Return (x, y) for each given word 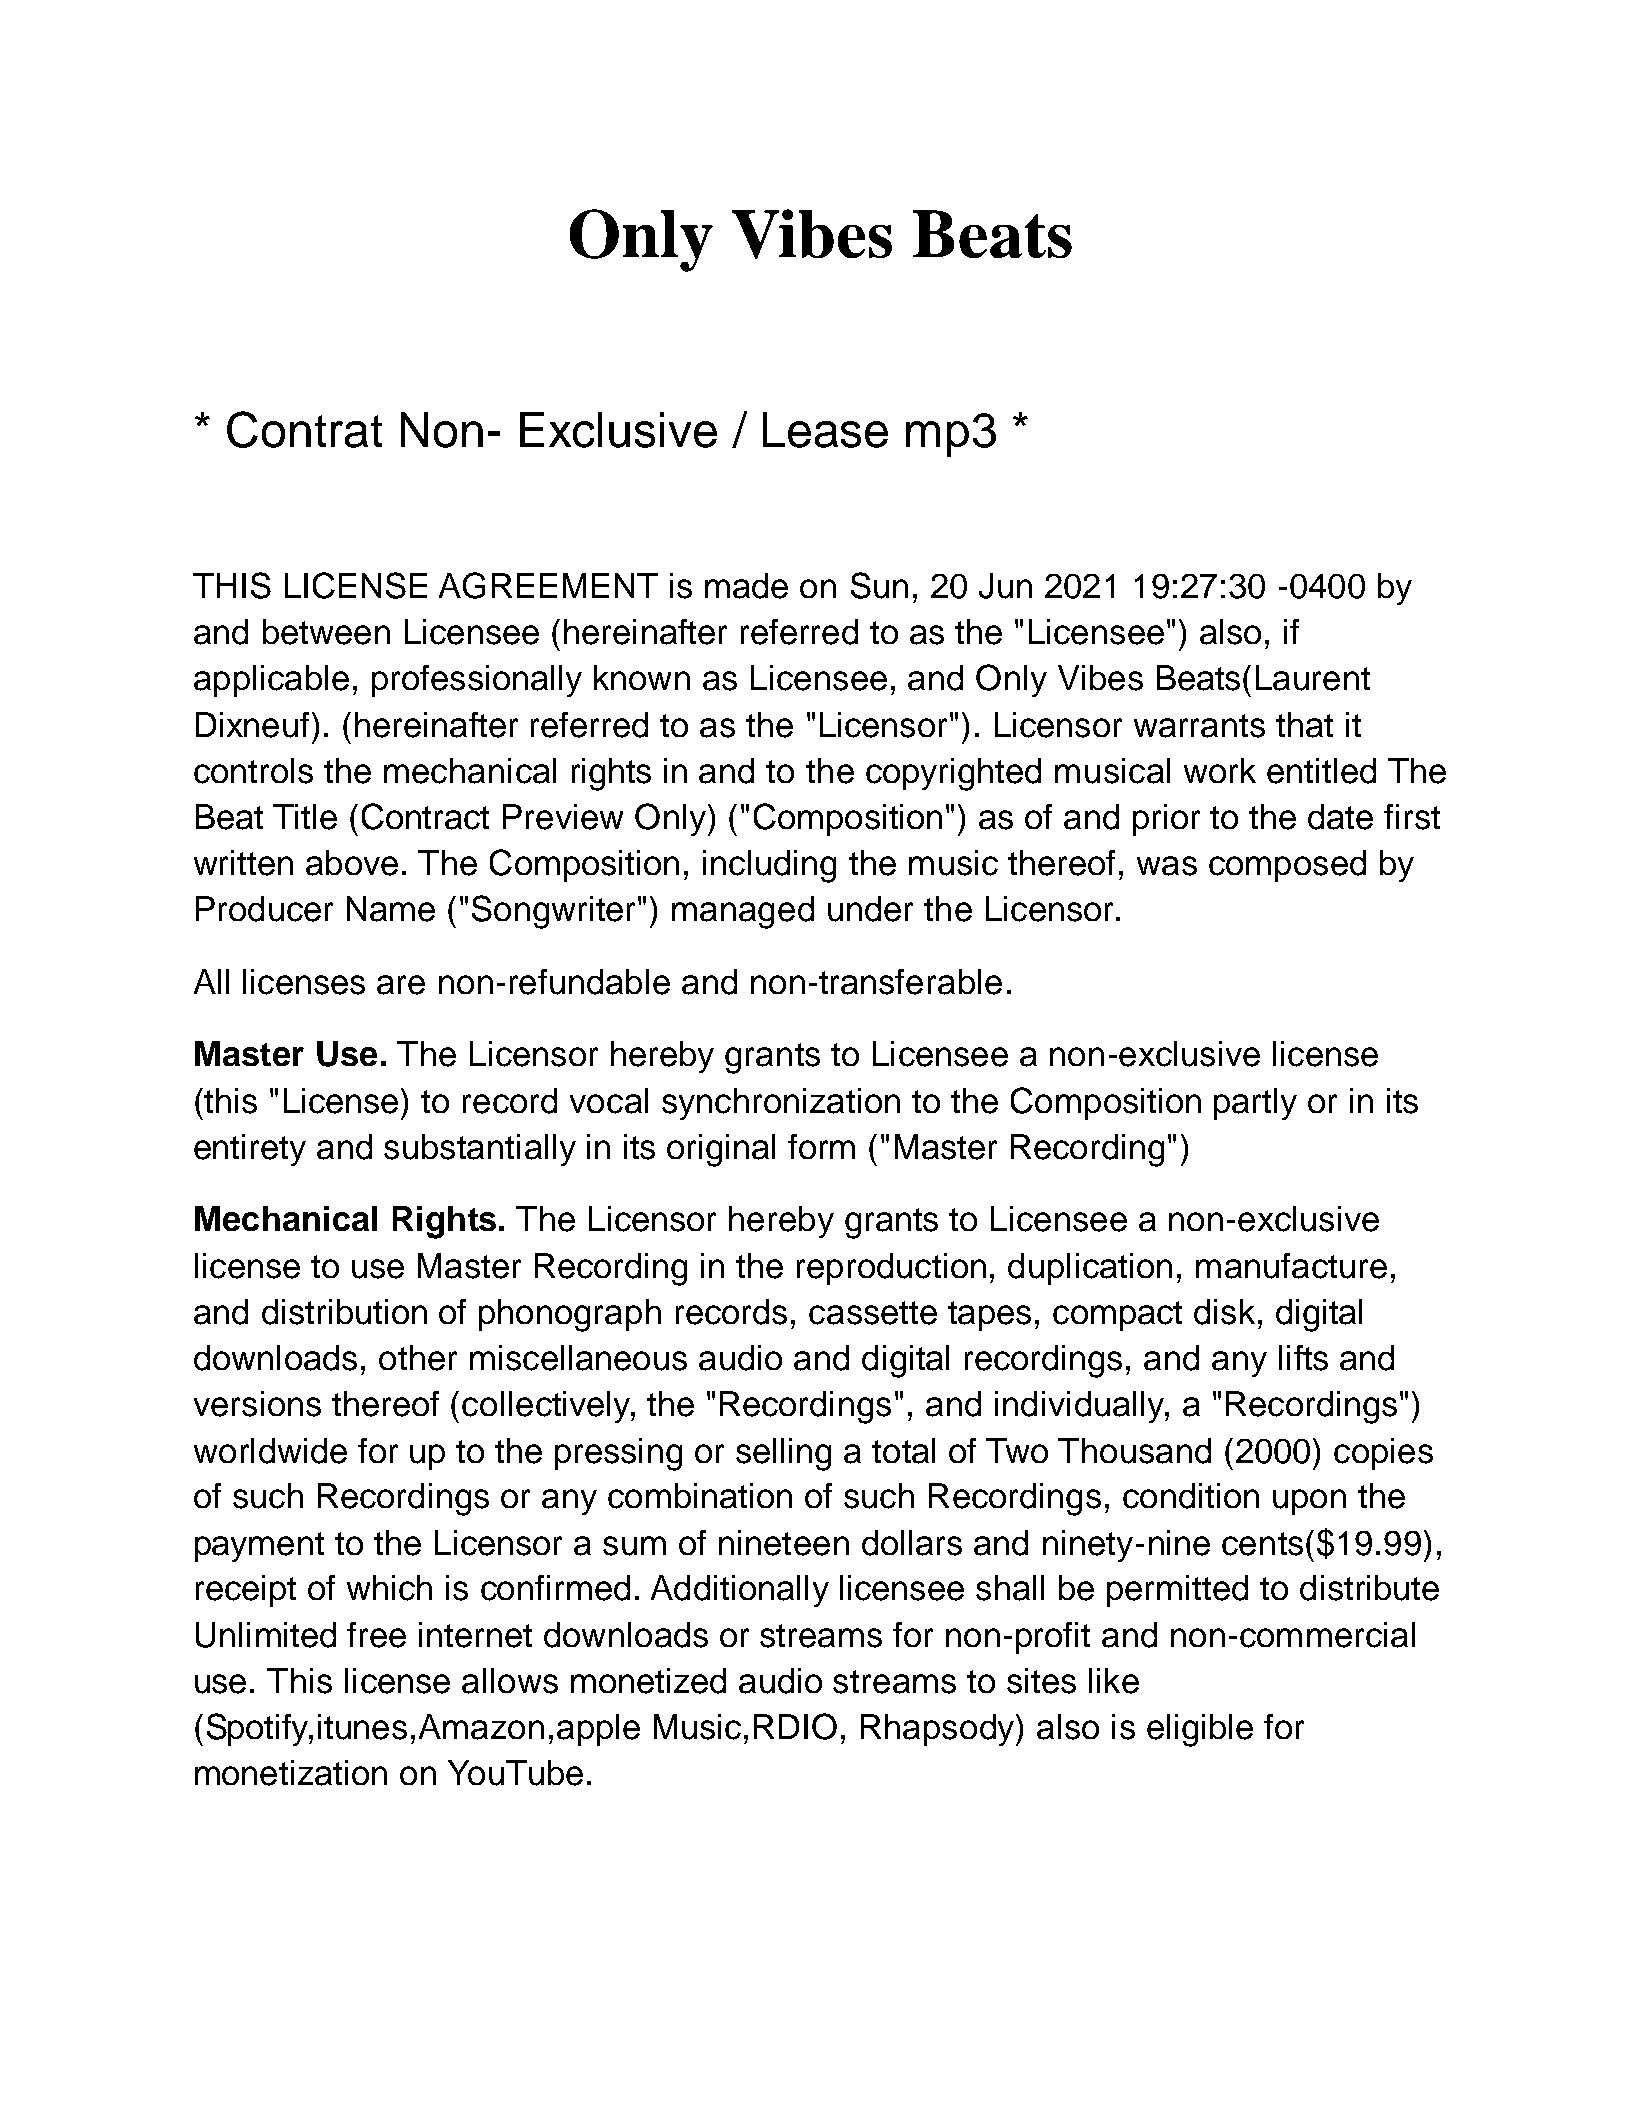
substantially (480, 1150)
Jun (1005, 586)
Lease (825, 430)
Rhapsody (939, 1730)
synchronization (781, 1104)
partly (1255, 1104)
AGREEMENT (548, 585)
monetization (291, 1773)
